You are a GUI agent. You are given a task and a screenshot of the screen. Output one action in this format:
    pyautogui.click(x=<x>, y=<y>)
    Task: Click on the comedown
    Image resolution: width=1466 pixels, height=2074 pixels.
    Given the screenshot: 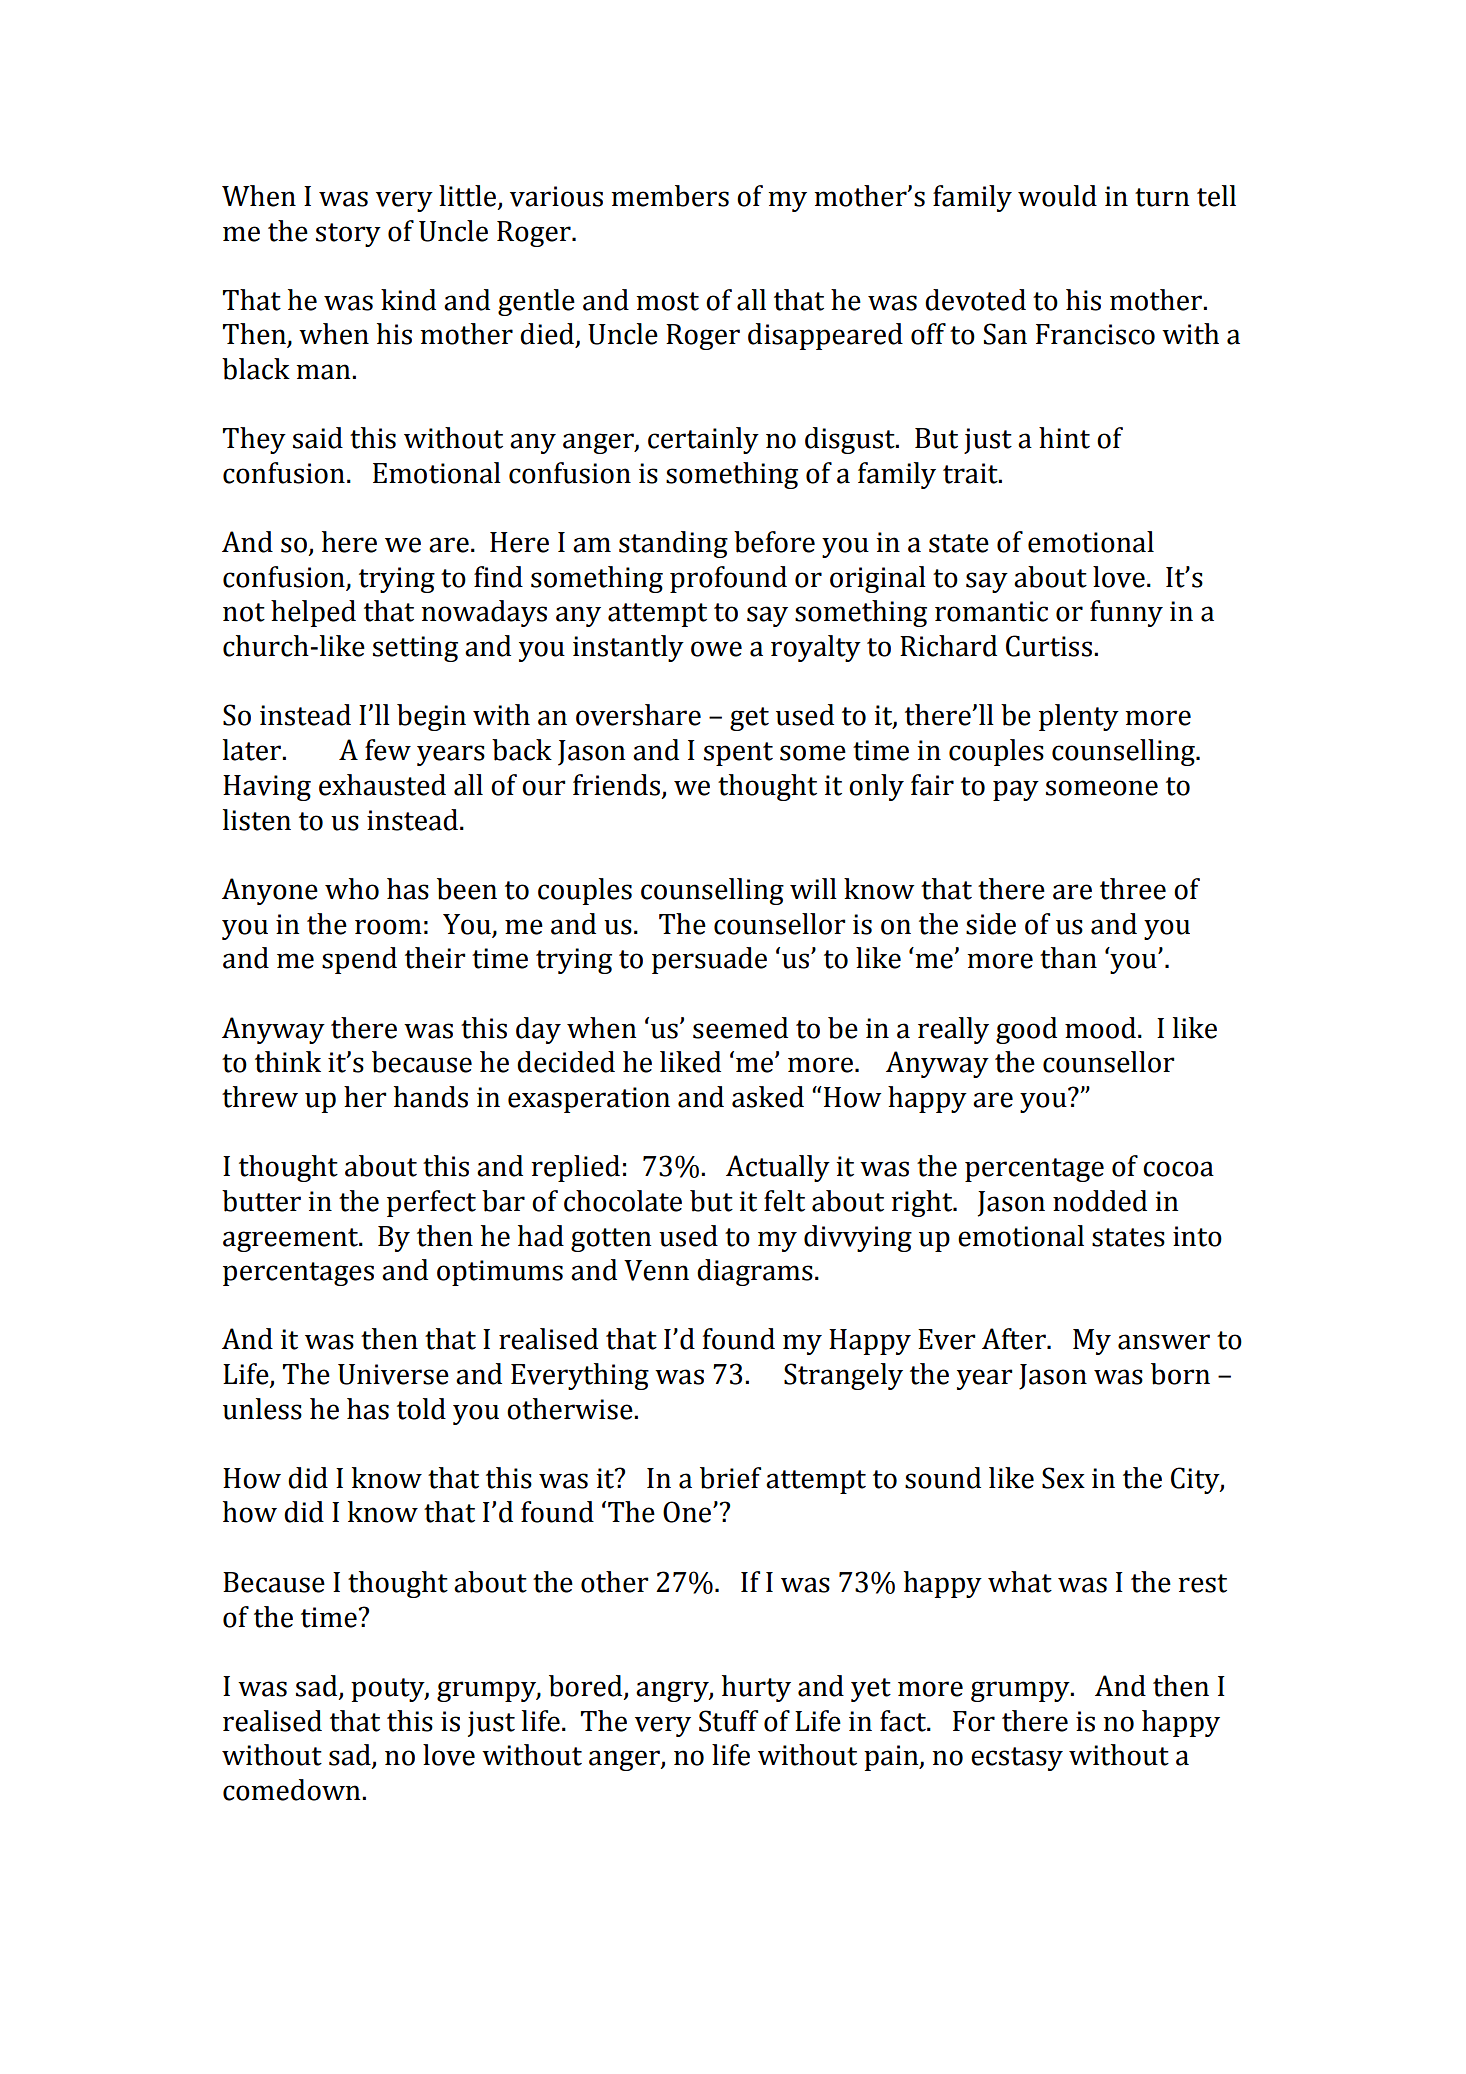 What is the action you would take?
    pyautogui.click(x=293, y=1790)
